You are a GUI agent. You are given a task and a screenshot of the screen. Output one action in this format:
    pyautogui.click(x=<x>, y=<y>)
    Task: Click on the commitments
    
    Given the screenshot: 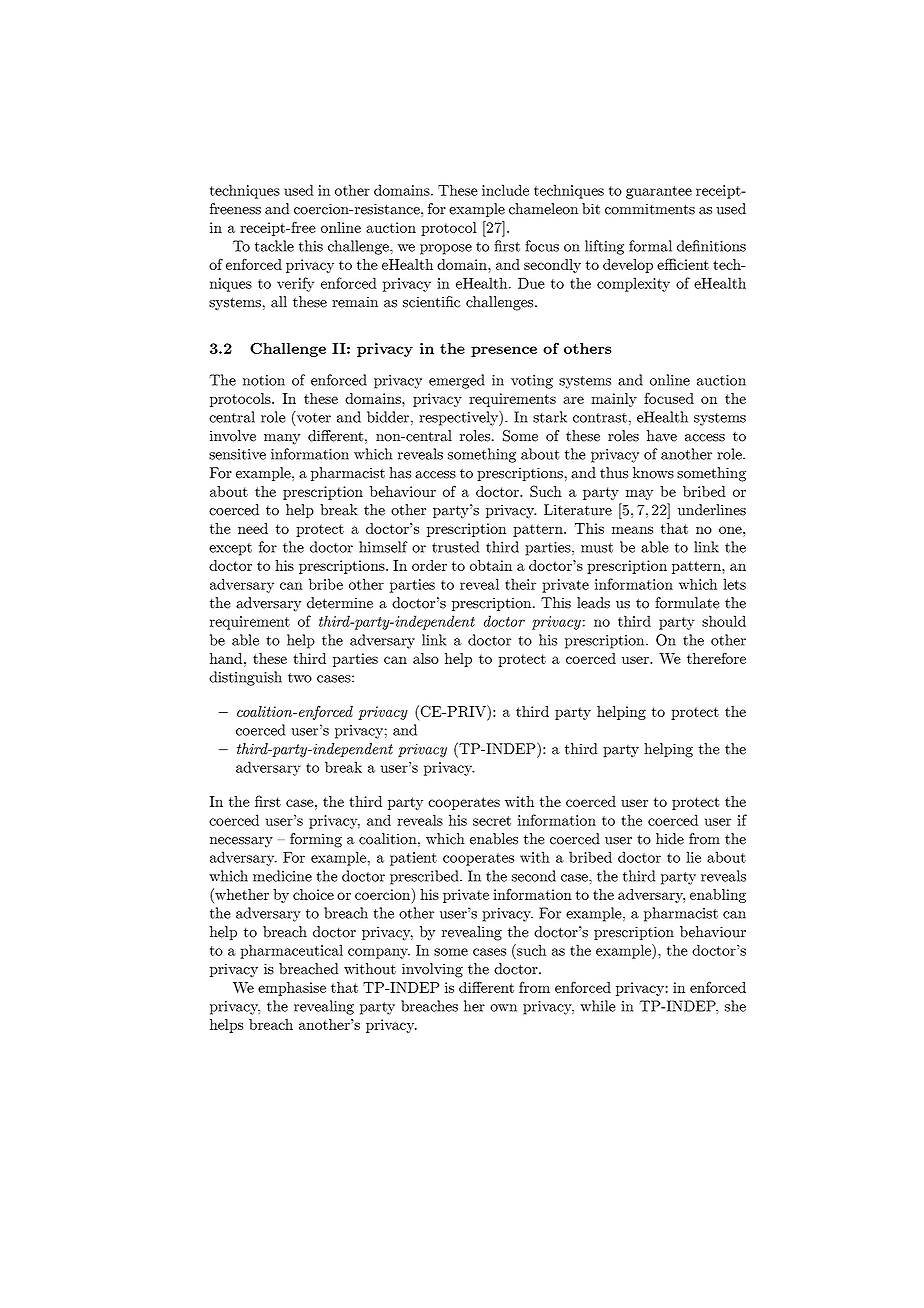 What is the action you would take?
    pyautogui.click(x=650, y=209)
